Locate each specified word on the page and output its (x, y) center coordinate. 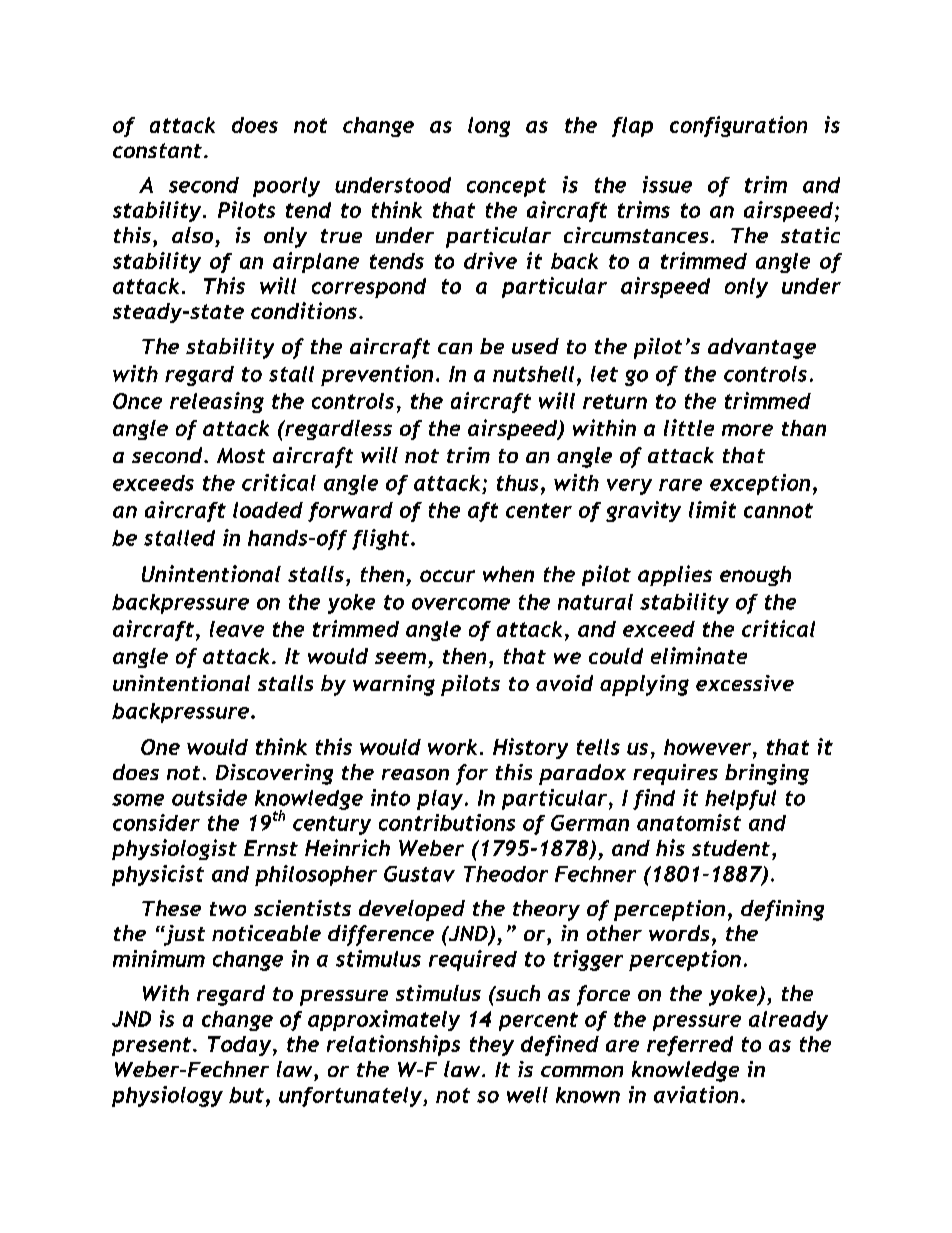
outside (209, 797)
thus (517, 483)
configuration (738, 126)
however (707, 747)
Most (241, 455)
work (452, 747)
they (492, 1046)
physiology (167, 1096)
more (747, 430)
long (489, 127)
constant (157, 150)
